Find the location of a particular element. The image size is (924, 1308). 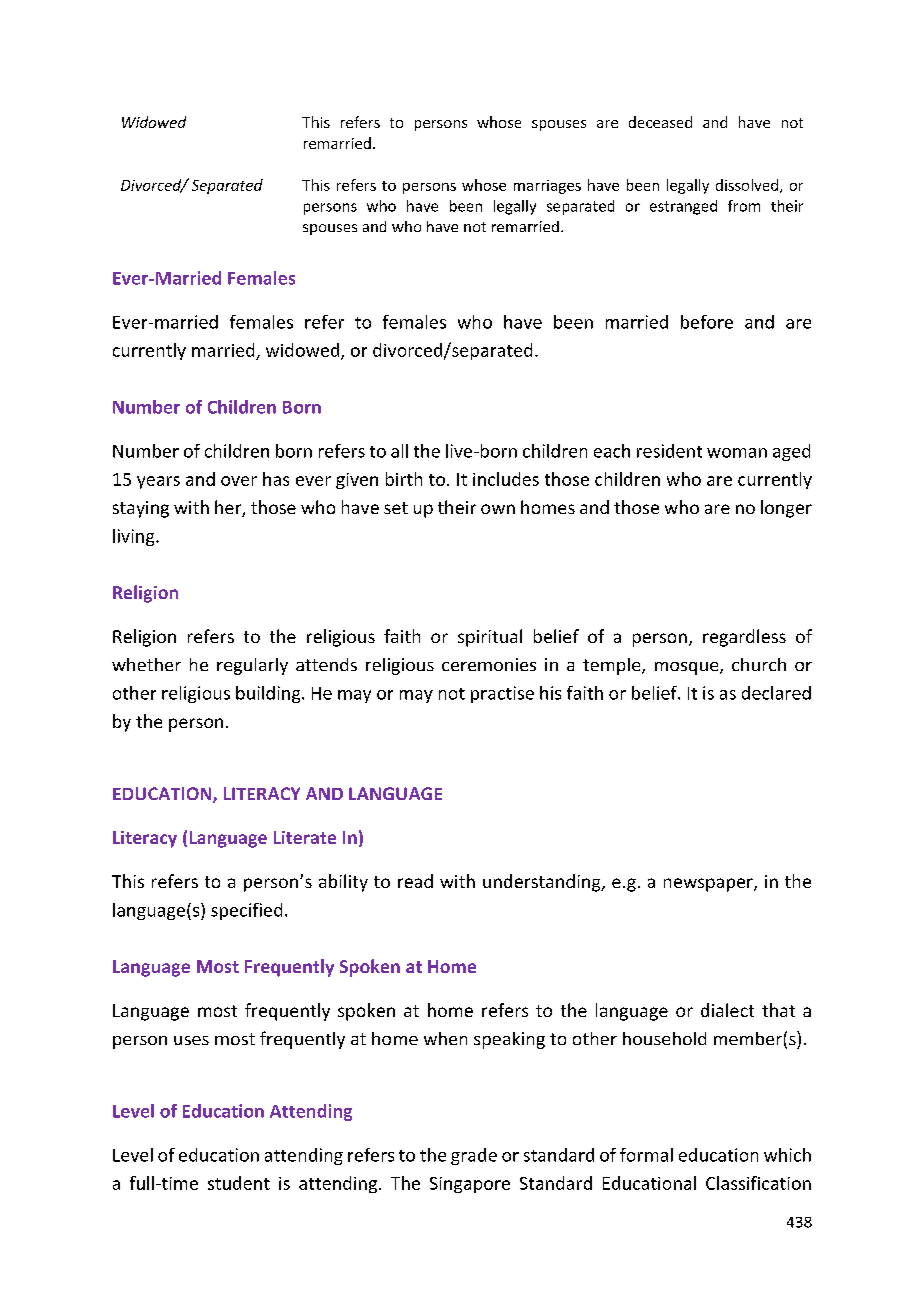

regularly is located at coordinates (252, 666).
